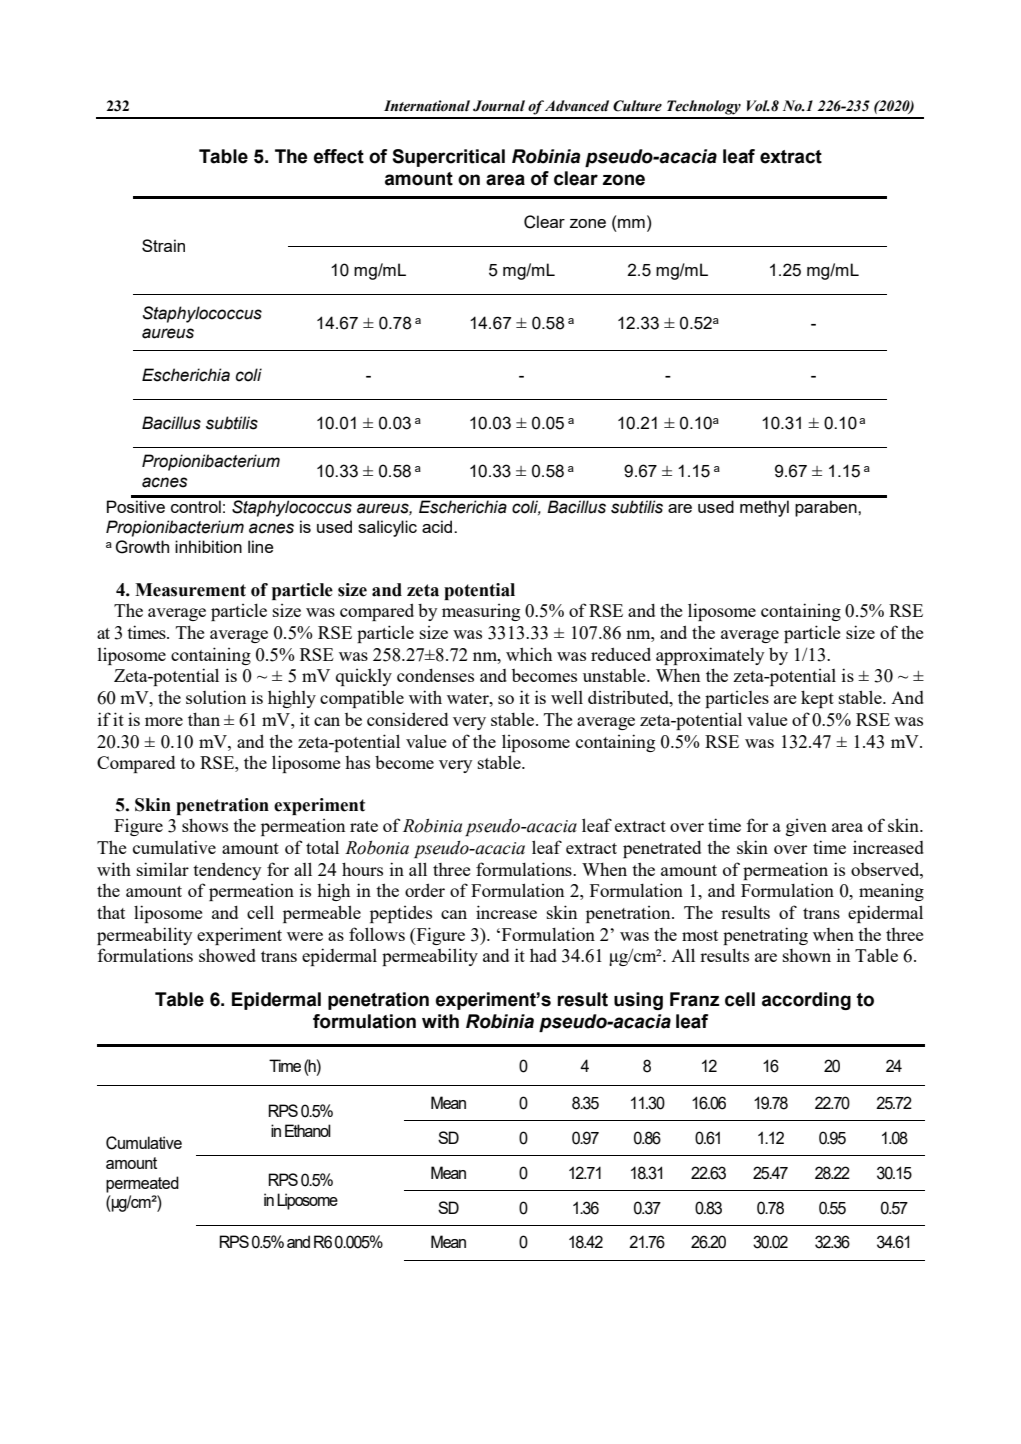 Image resolution: width=1021 pixels, height=1444 pixels. Describe the element at coordinates (481, 612) in the screenshot. I see `measuring` at that location.
